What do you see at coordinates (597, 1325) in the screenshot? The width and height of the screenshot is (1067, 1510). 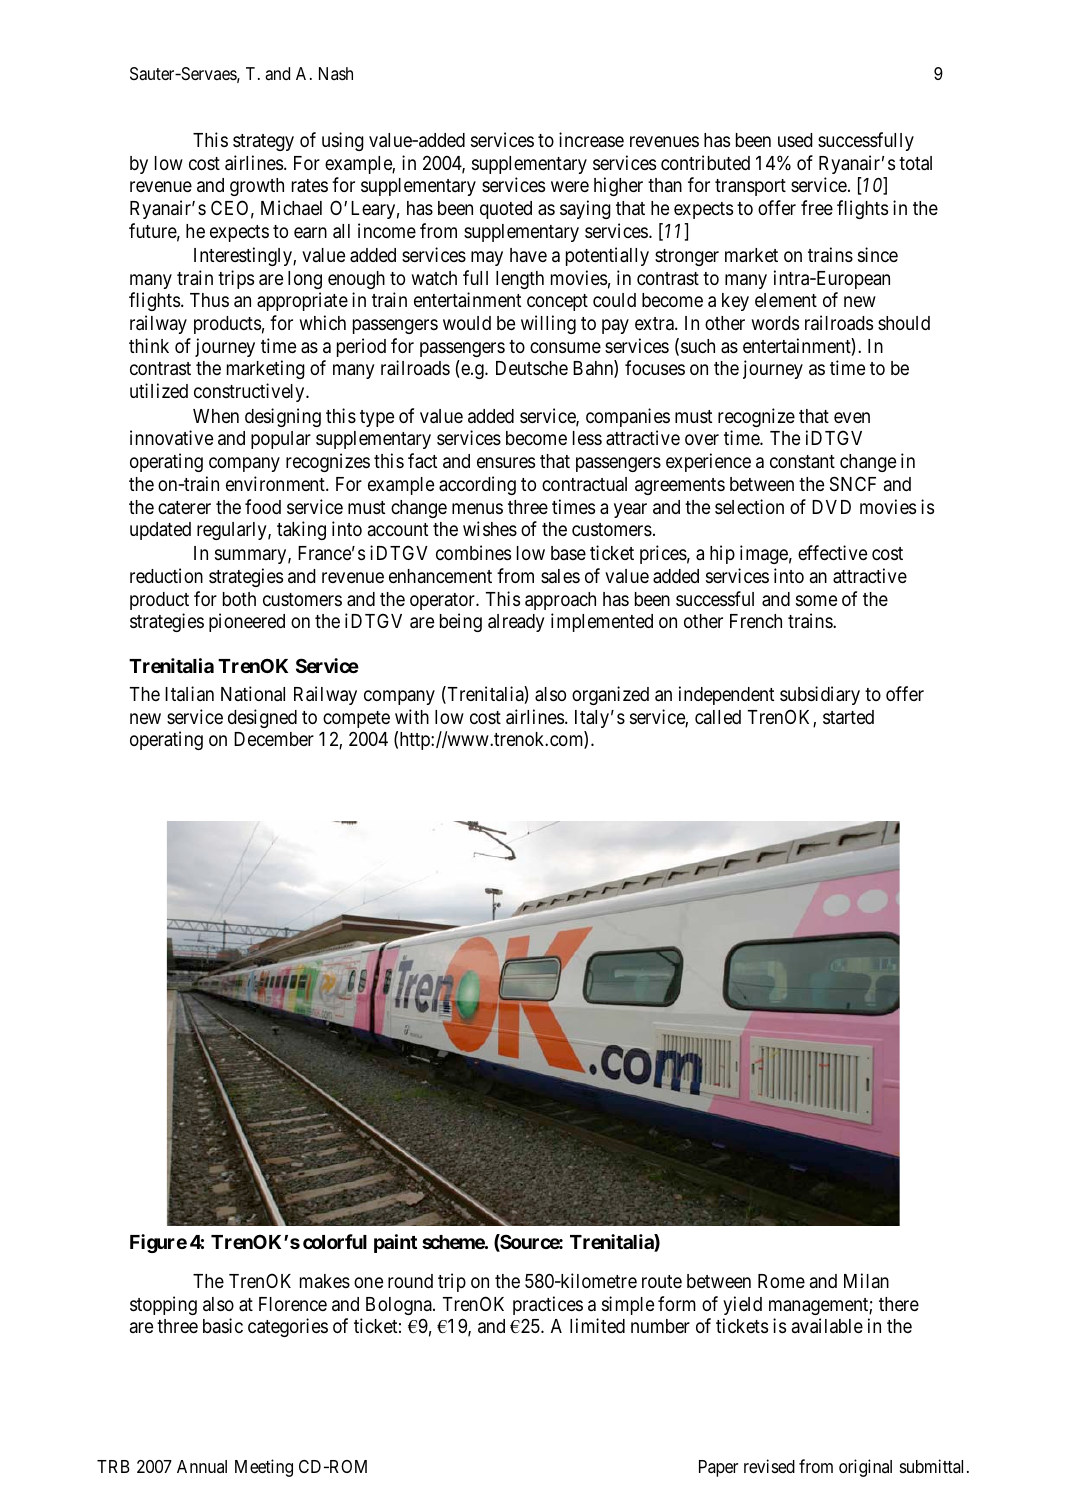 I see `limited` at bounding box center [597, 1325].
